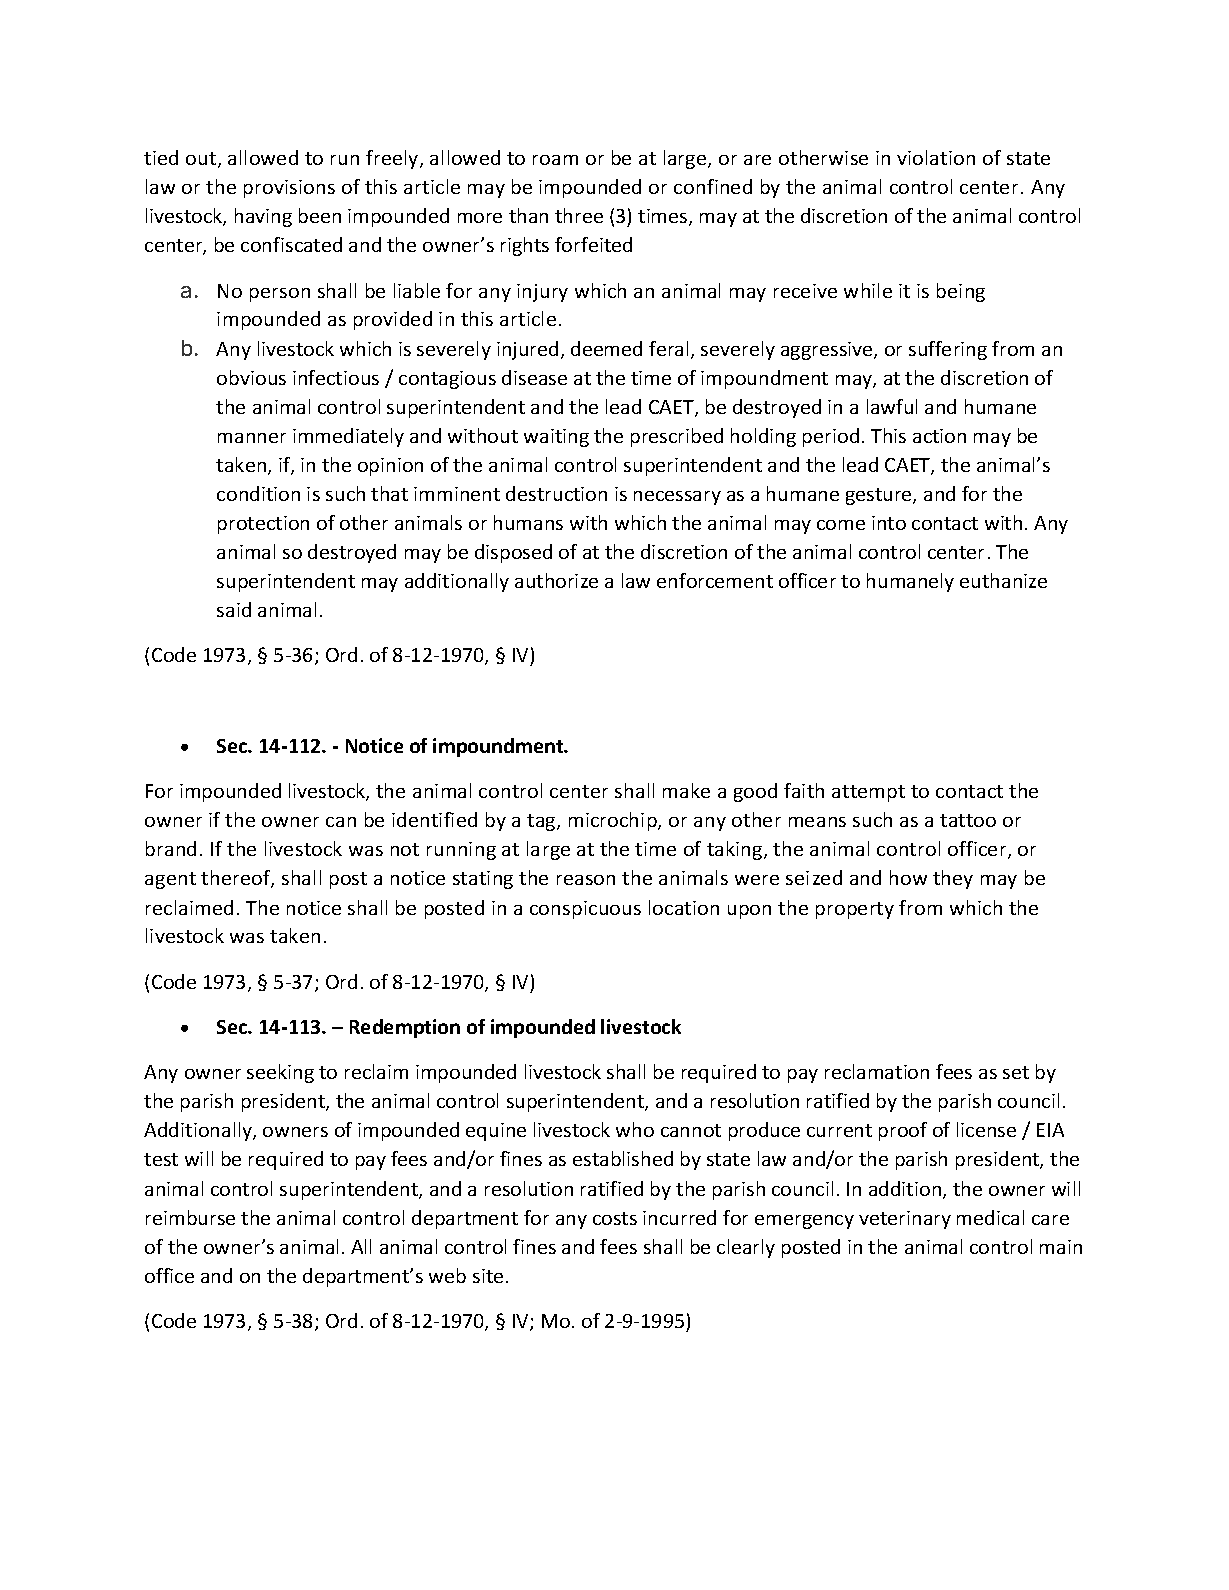  I want to click on medical, so click(990, 1217).
